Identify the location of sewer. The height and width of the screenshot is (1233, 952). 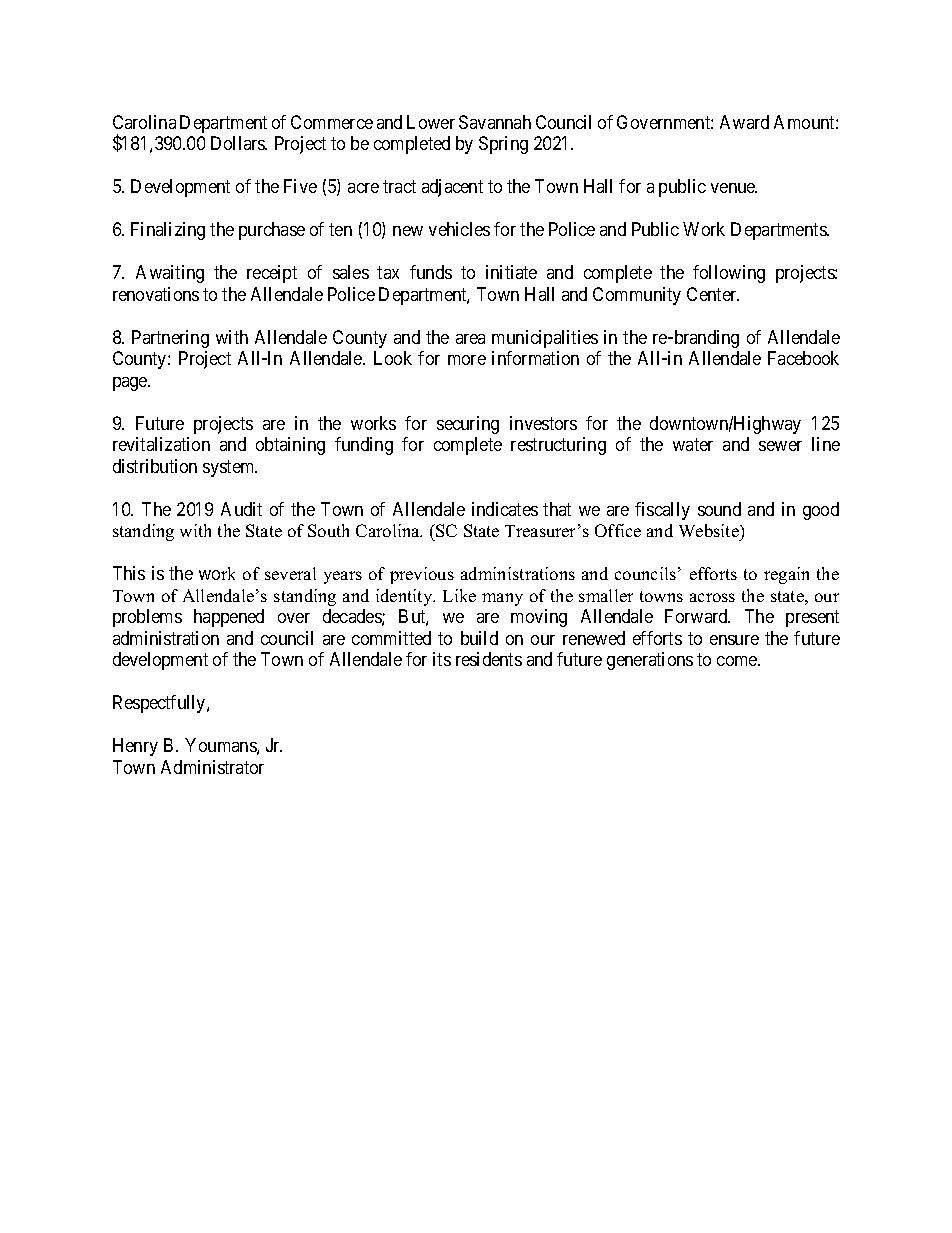
(780, 446).
